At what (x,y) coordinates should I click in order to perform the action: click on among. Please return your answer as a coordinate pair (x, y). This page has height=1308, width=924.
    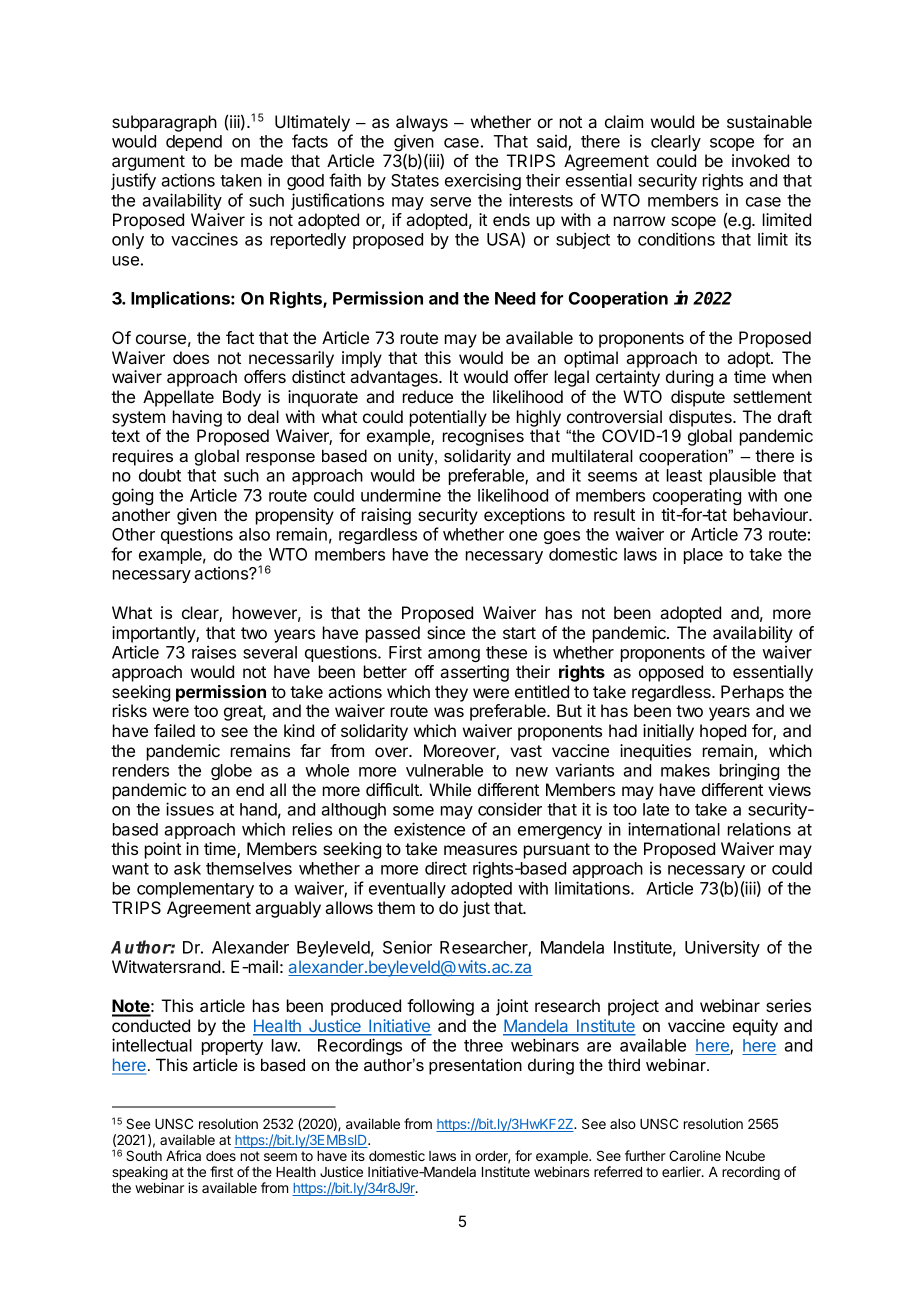
    Looking at the image, I should click on (454, 655).
